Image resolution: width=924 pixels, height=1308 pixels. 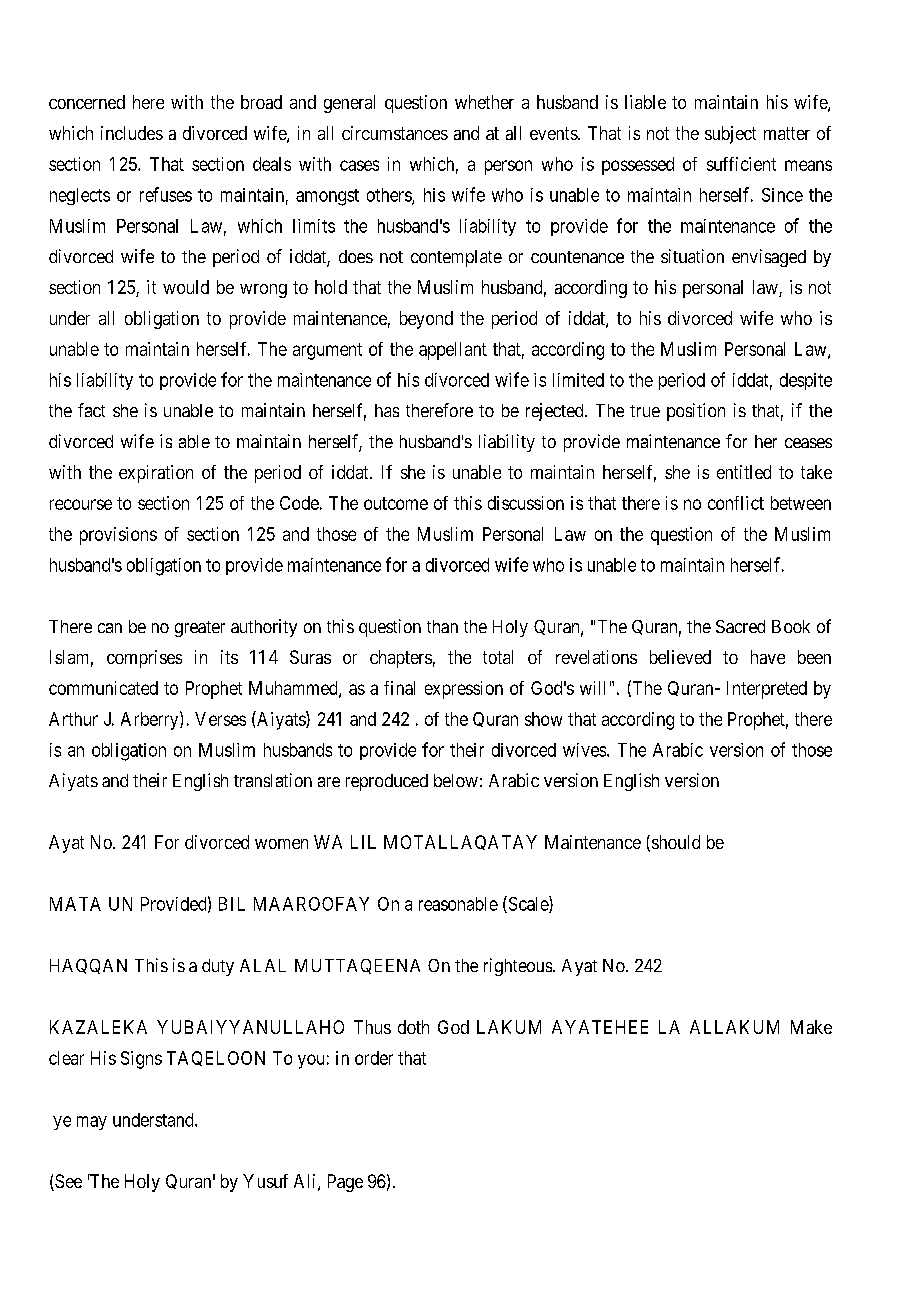 I want to click on comprises, so click(x=144, y=659).
